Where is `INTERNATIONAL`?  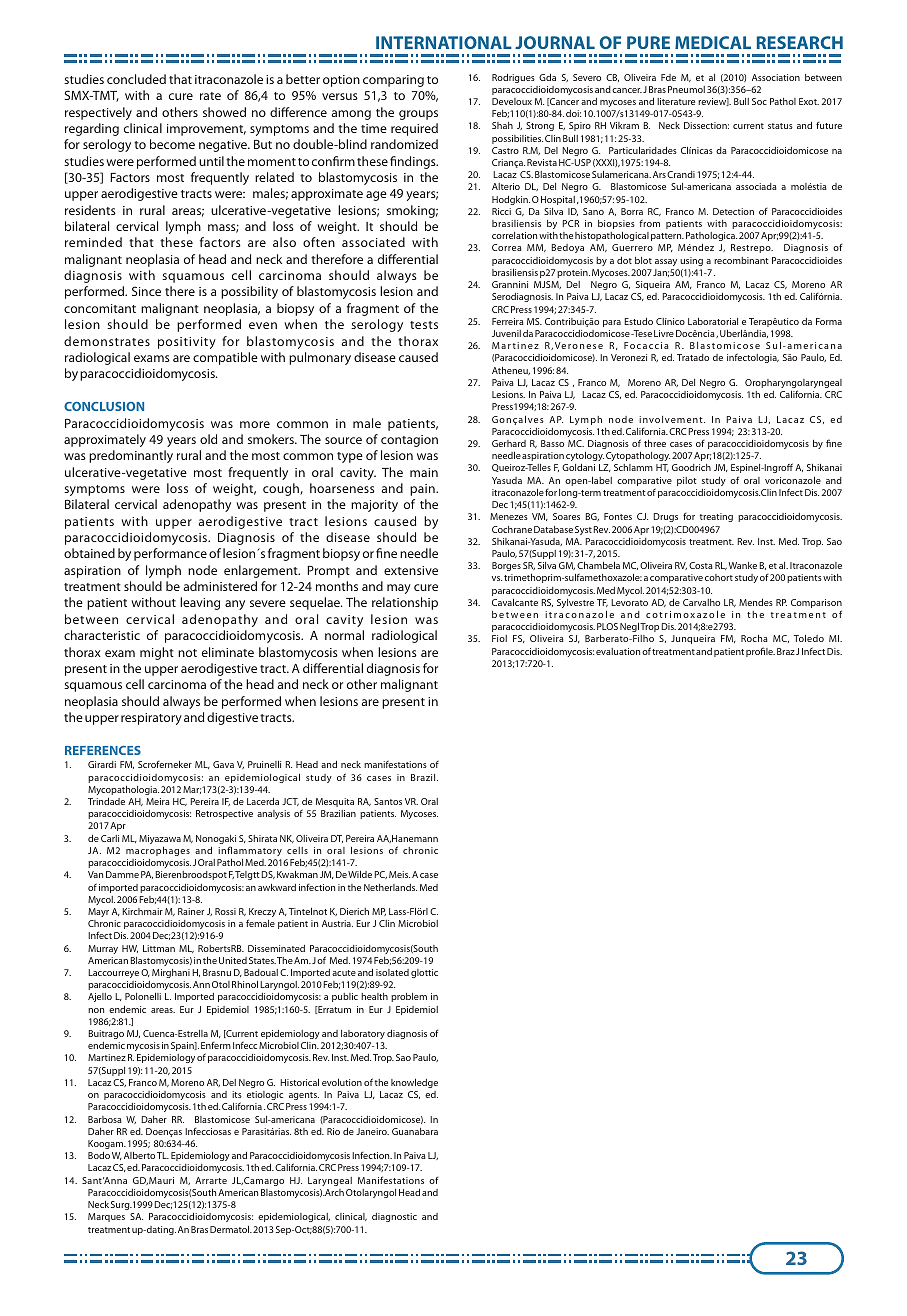 INTERNATIONAL is located at coordinates (444, 42).
